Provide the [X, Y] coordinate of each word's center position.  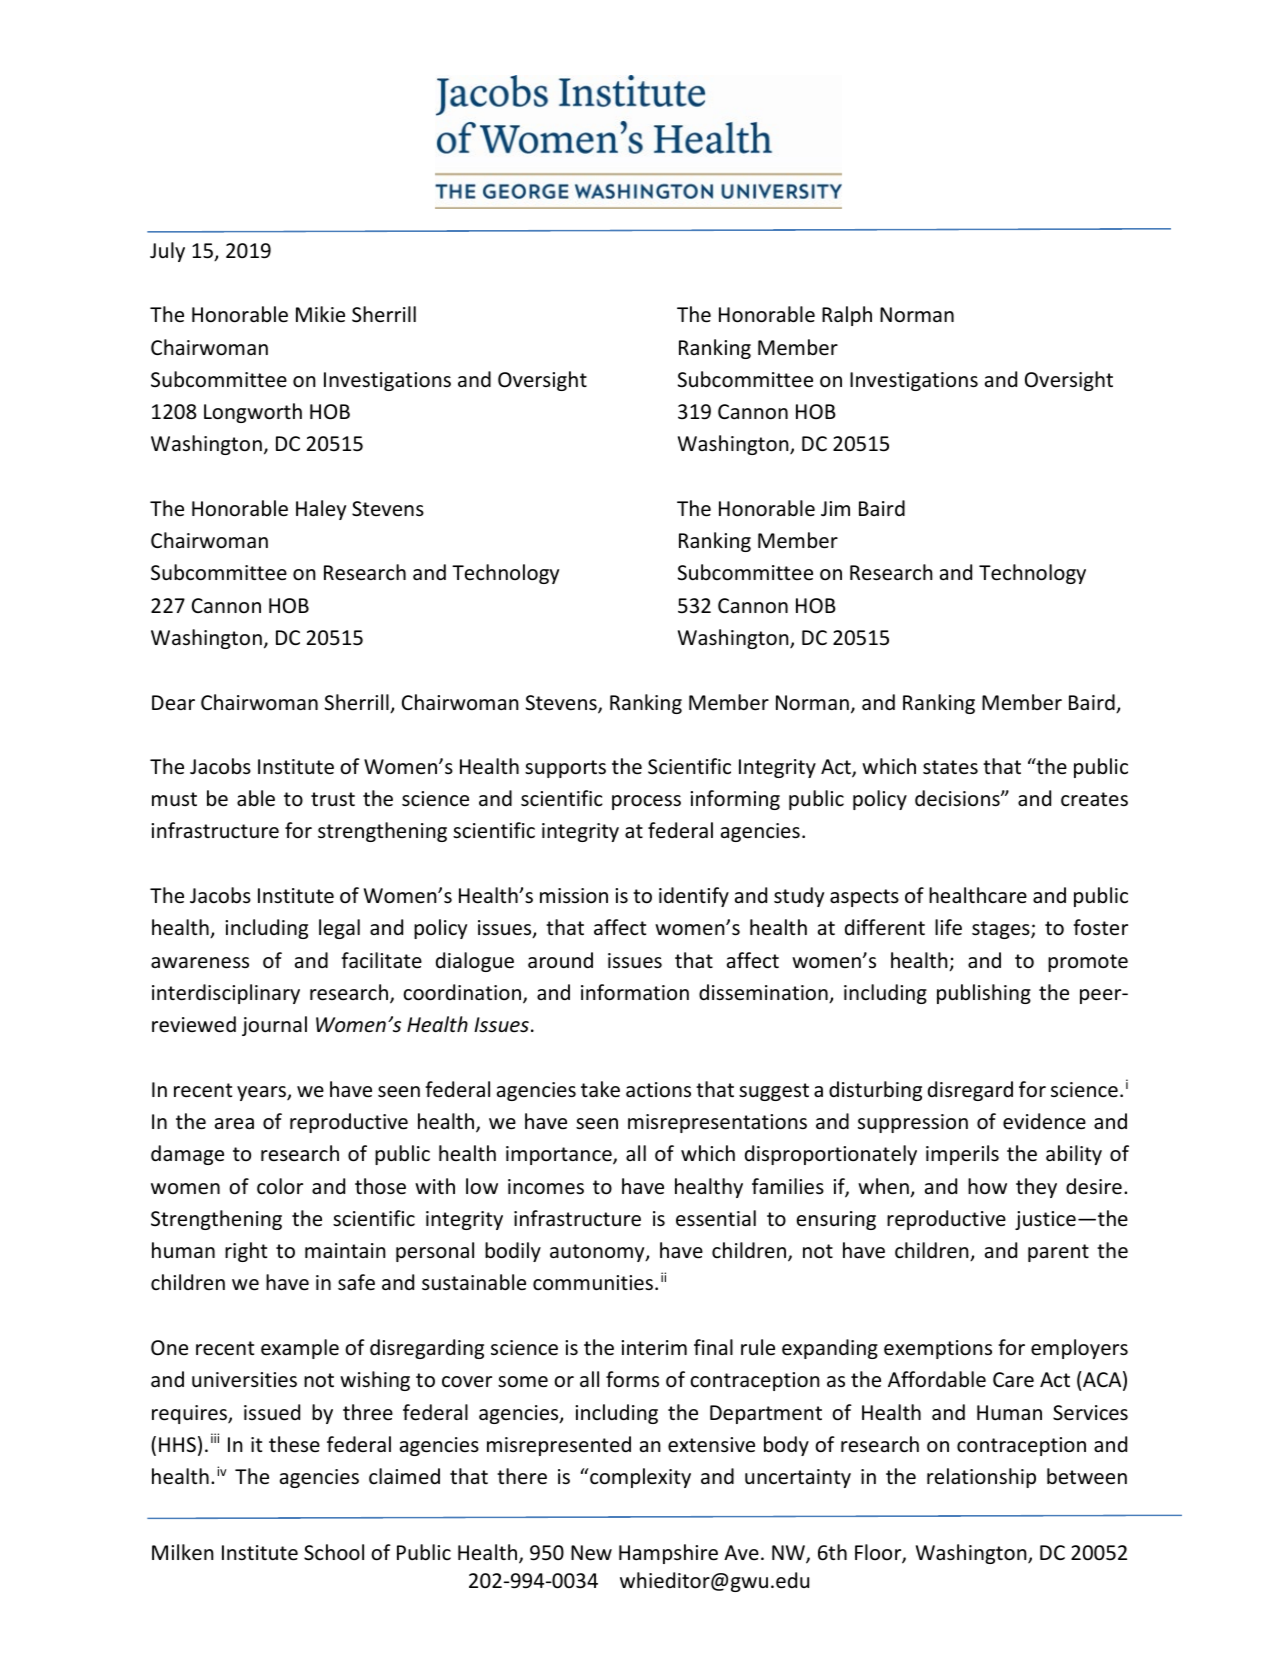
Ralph [847, 316]
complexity [639, 1478]
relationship [981, 1478]
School [334, 1552]
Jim [835, 508]
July [167, 252]
